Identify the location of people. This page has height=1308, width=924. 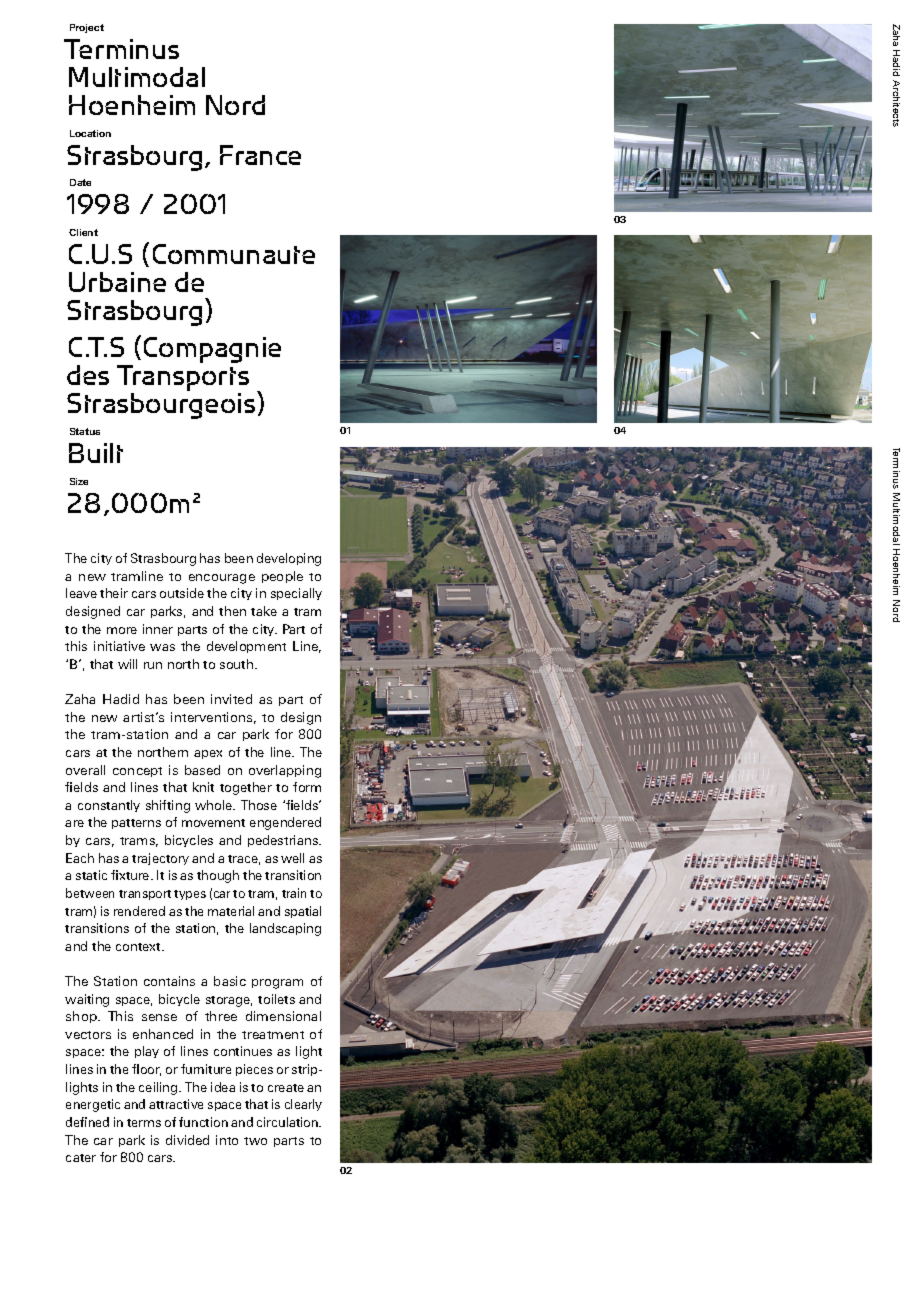
(282, 577).
